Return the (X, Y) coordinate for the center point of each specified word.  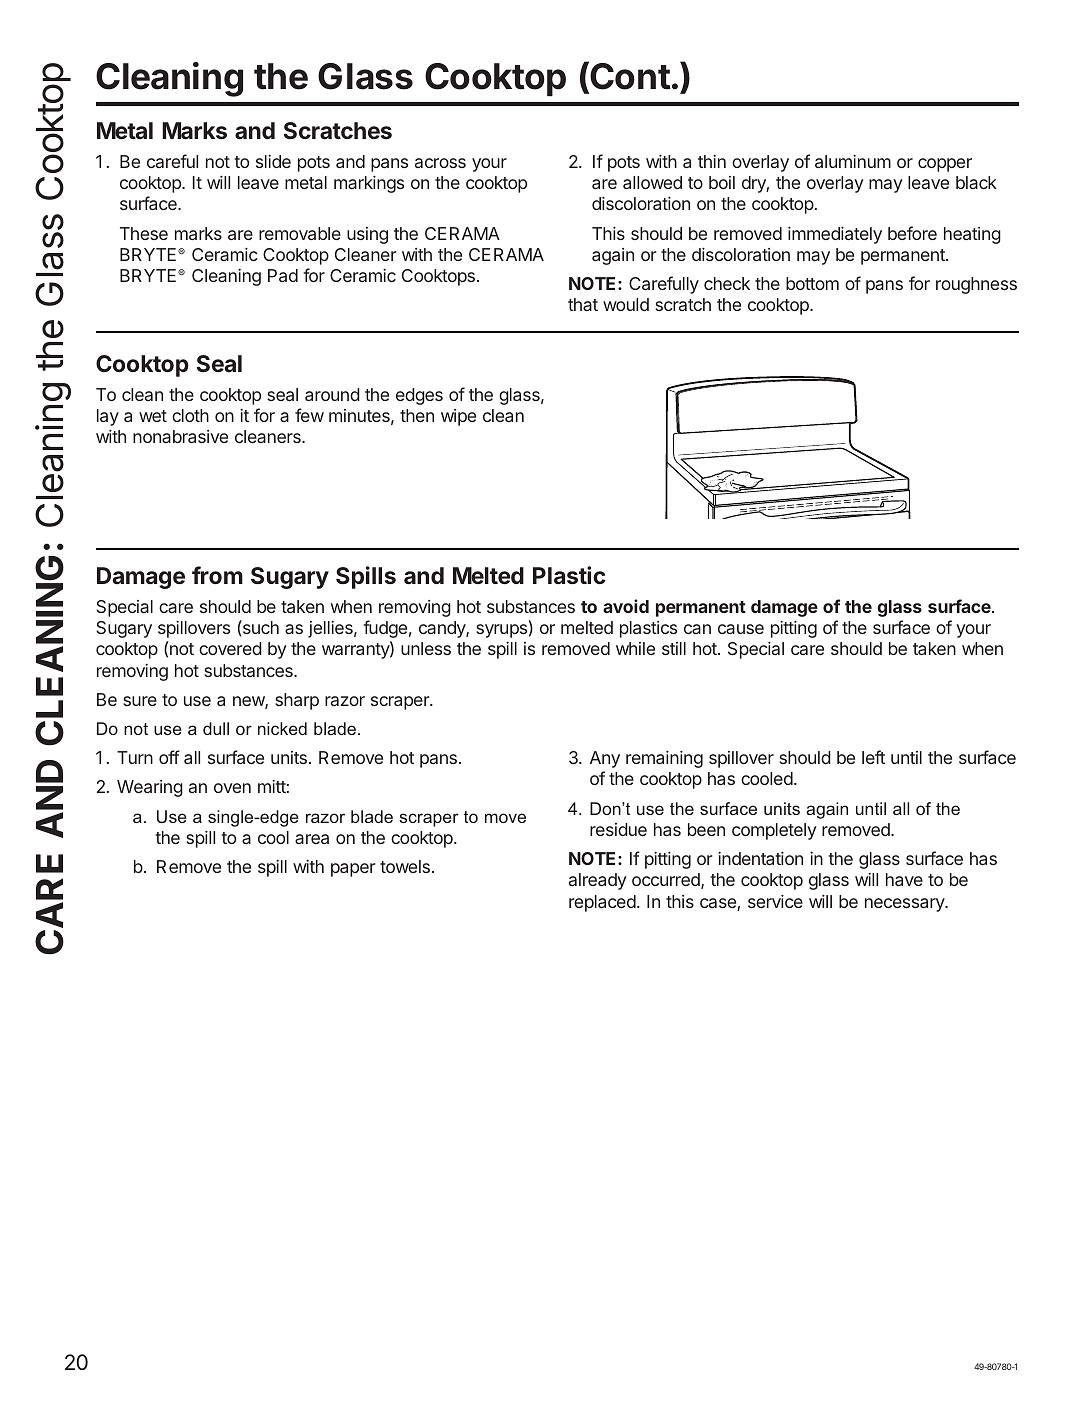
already (598, 881)
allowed (652, 182)
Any (605, 759)
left (873, 757)
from (217, 575)
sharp (297, 701)
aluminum (853, 161)
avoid (626, 606)
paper (353, 870)
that (583, 304)
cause (741, 629)
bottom (812, 283)
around (332, 394)
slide (273, 161)
